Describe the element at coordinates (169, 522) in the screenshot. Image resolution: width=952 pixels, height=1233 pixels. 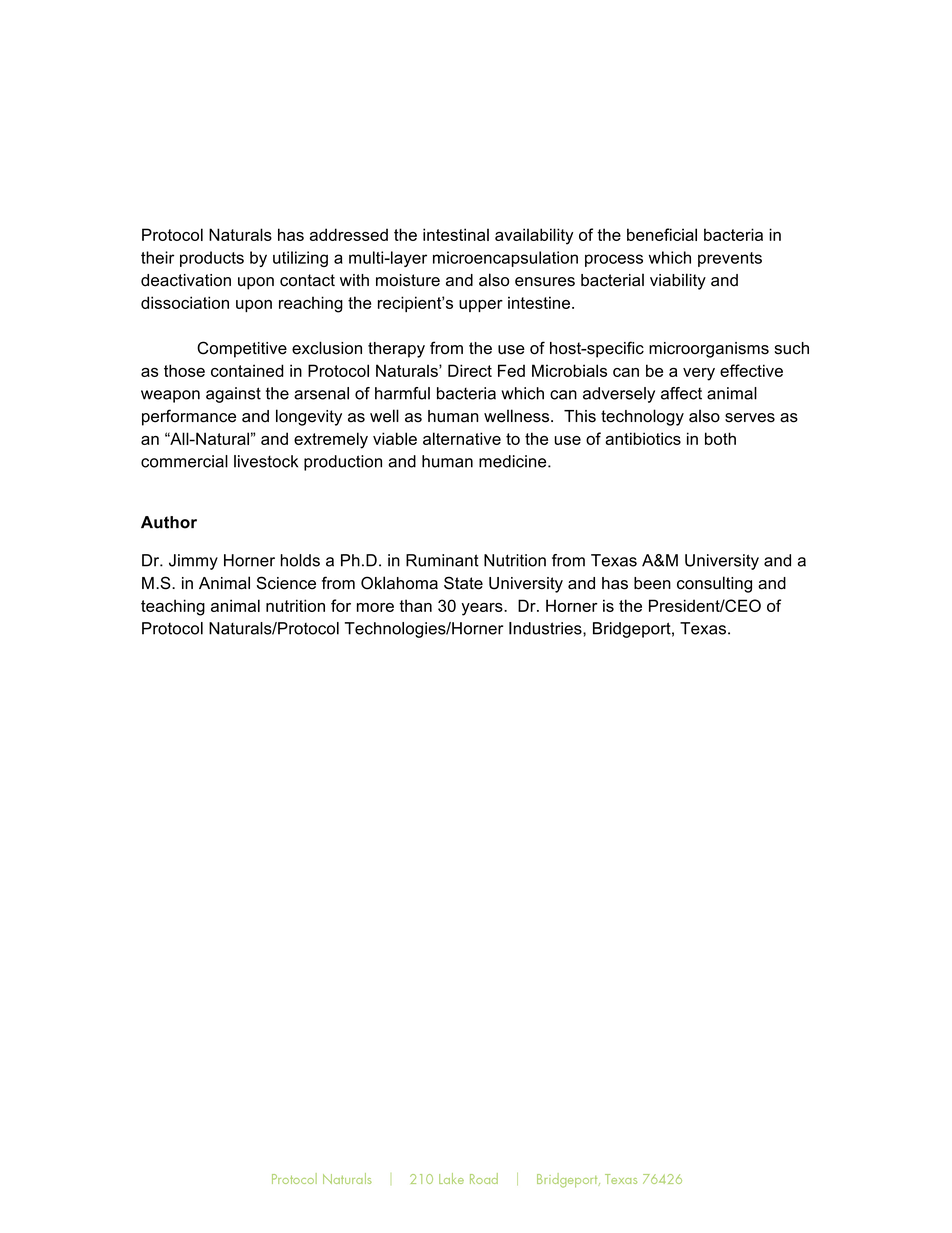
I see `Author` at that location.
